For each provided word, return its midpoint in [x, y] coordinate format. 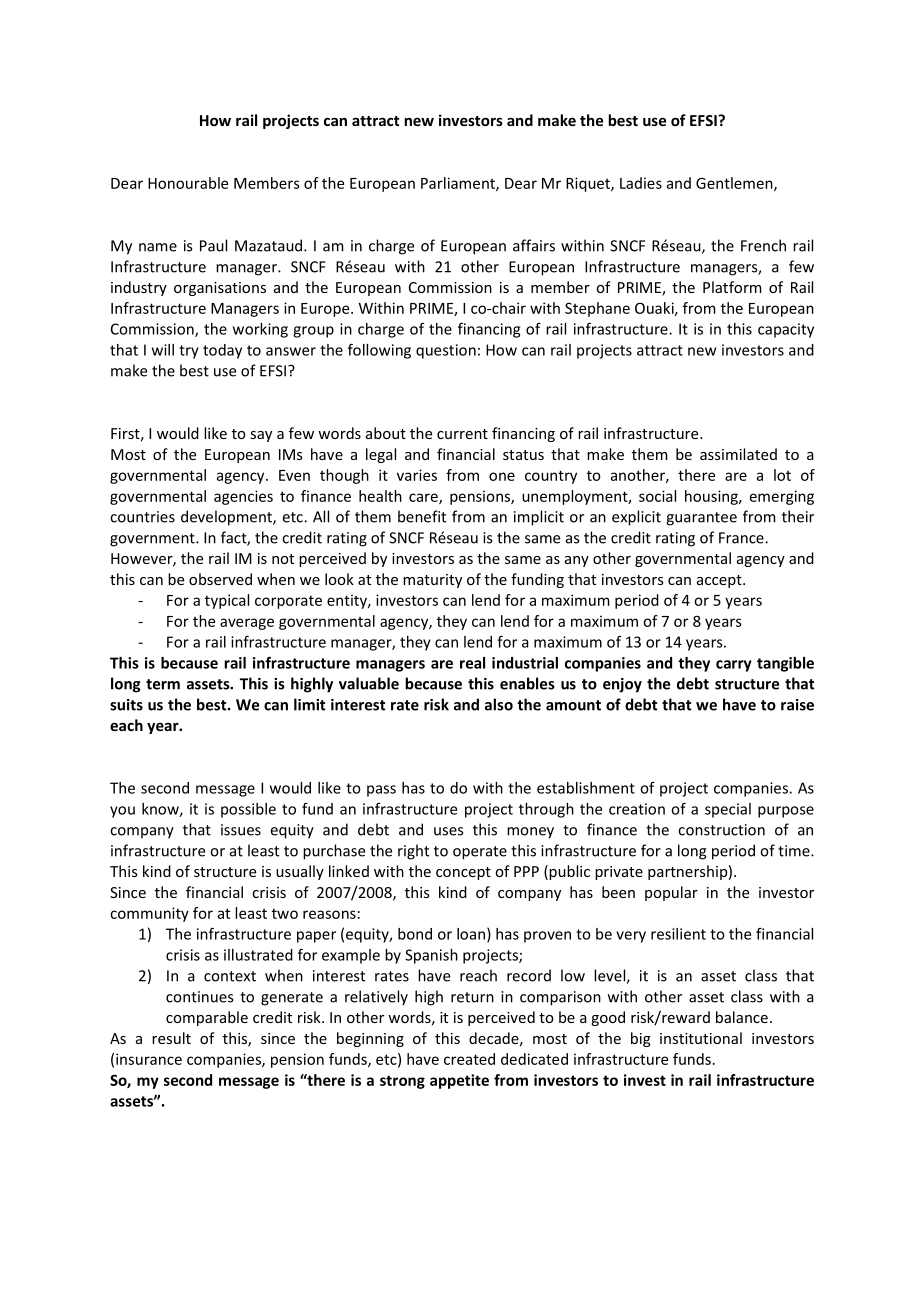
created [469, 1059]
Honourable [188, 183]
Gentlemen [735, 184]
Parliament [459, 184]
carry [734, 666]
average [247, 624]
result [171, 1038]
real [472, 663]
